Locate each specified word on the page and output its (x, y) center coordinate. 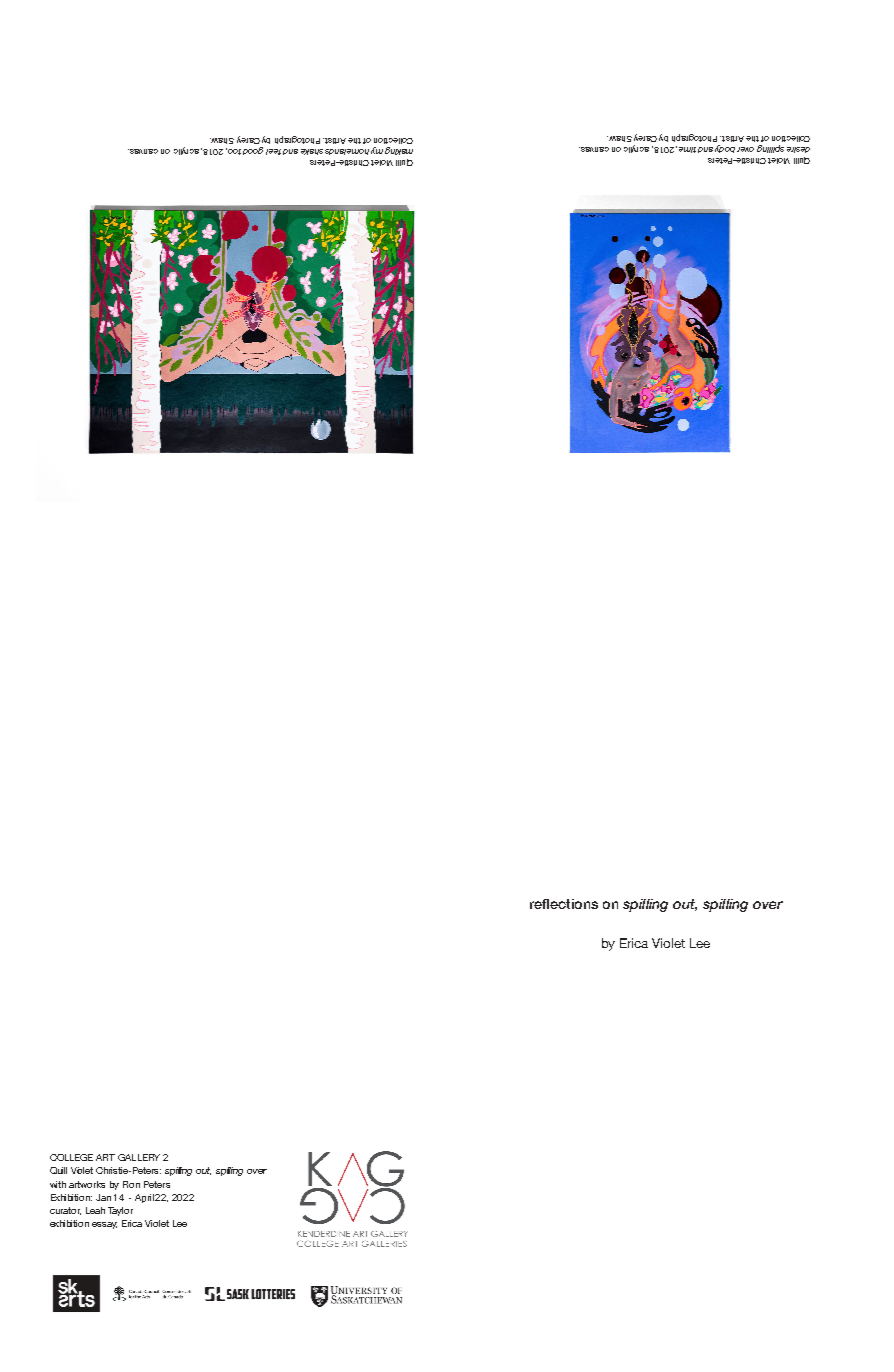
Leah (95, 1210)
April (144, 1198)
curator (65, 1211)
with (58, 1184)
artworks (87, 1184)
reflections (564, 904)
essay (104, 1225)
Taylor (120, 1211)
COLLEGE (71, 1157)
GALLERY (139, 1157)
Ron (131, 1184)
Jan (103, 1197)
